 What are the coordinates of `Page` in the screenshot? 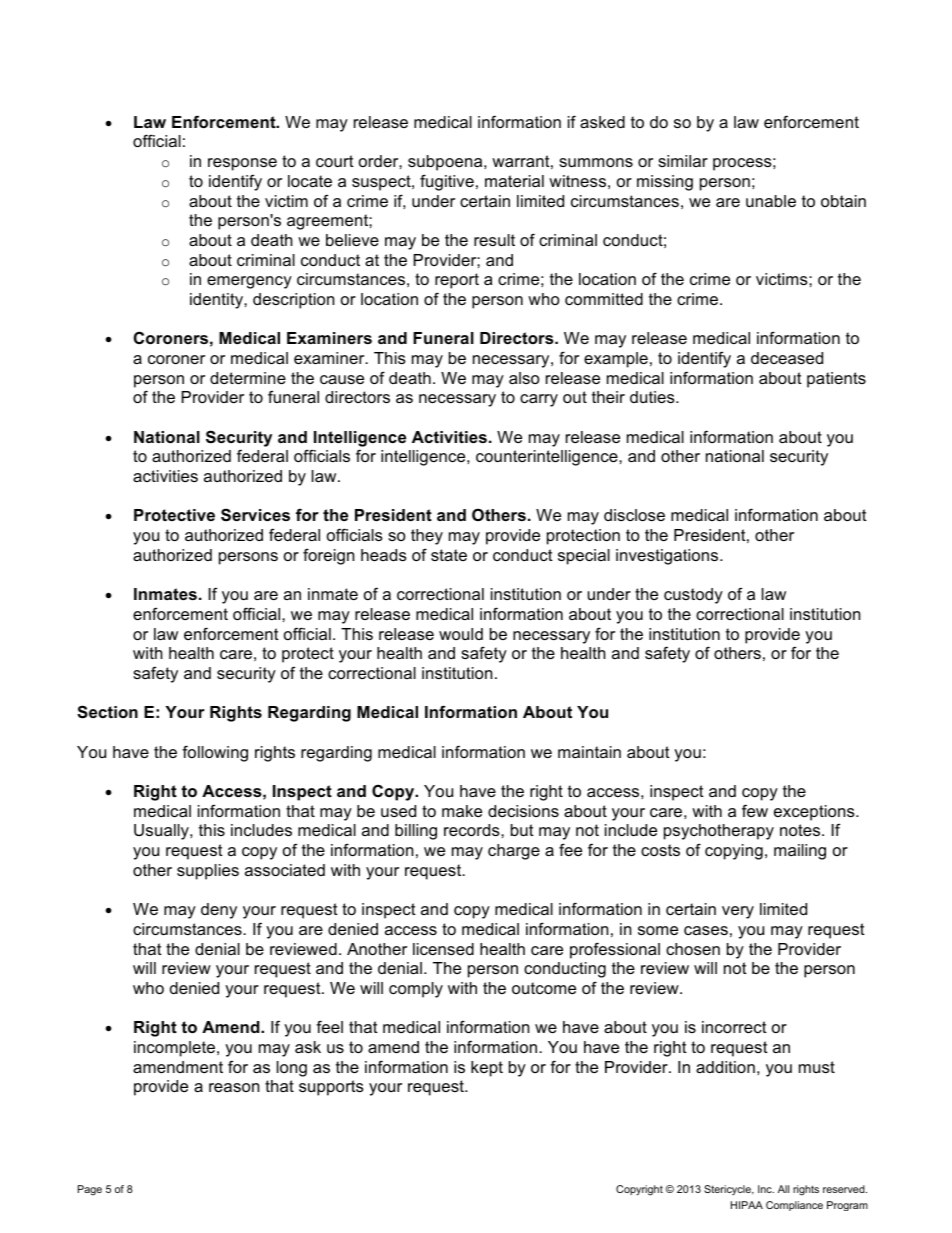 It's located at (90, 1190).
